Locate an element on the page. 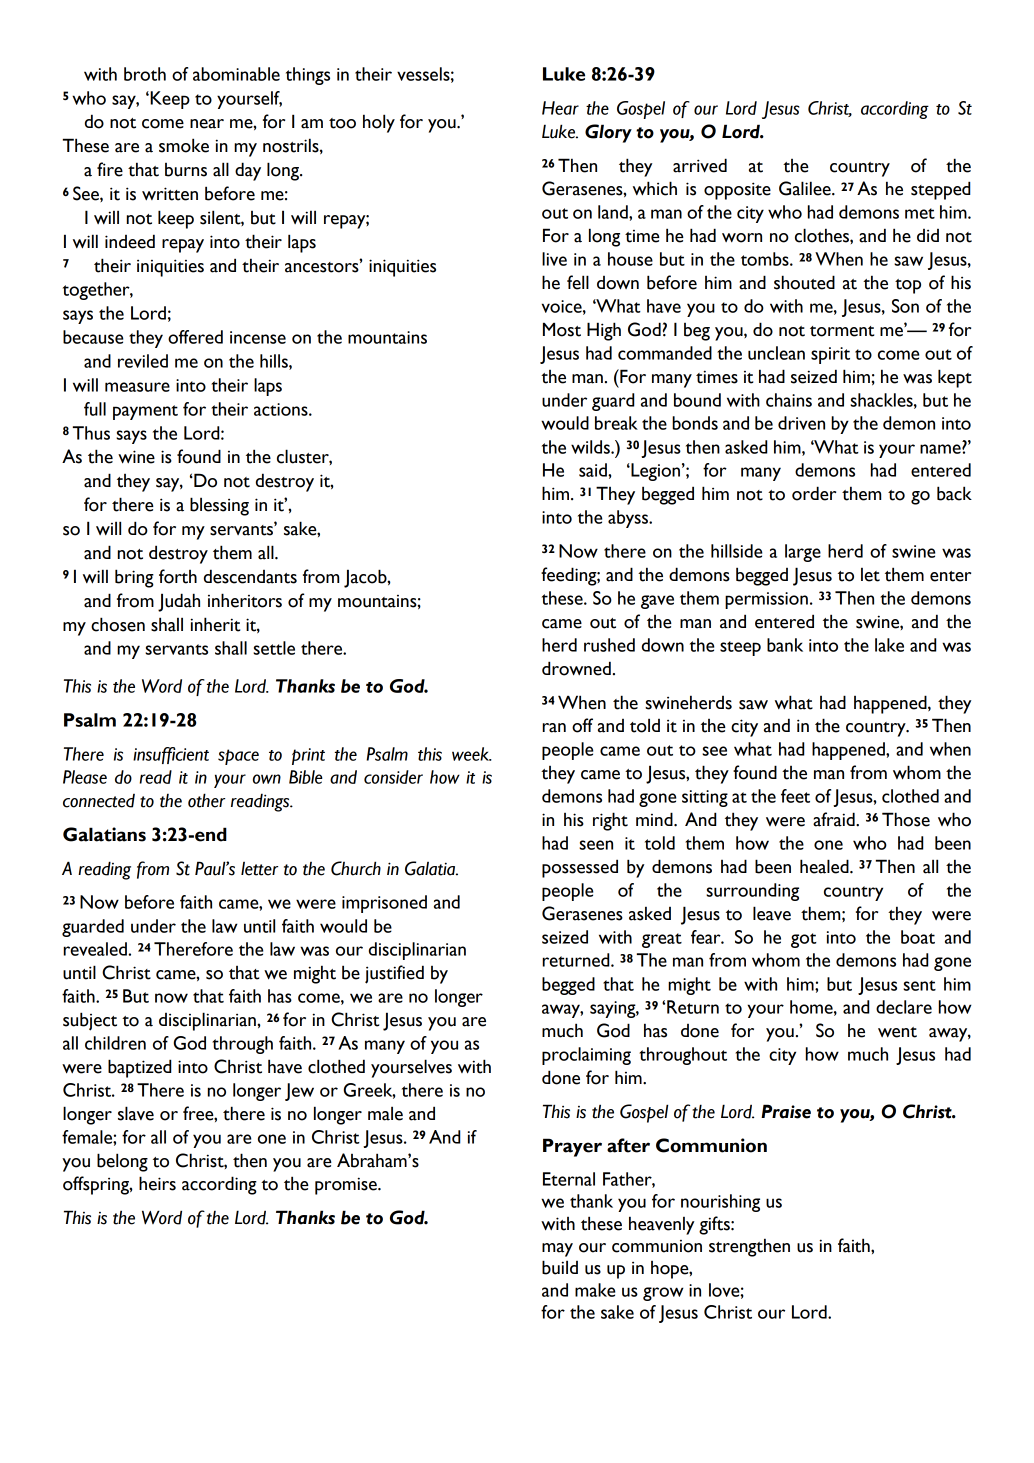 This page has width=1034, height=1463. heirs is located at coordinates (157, 1183).
